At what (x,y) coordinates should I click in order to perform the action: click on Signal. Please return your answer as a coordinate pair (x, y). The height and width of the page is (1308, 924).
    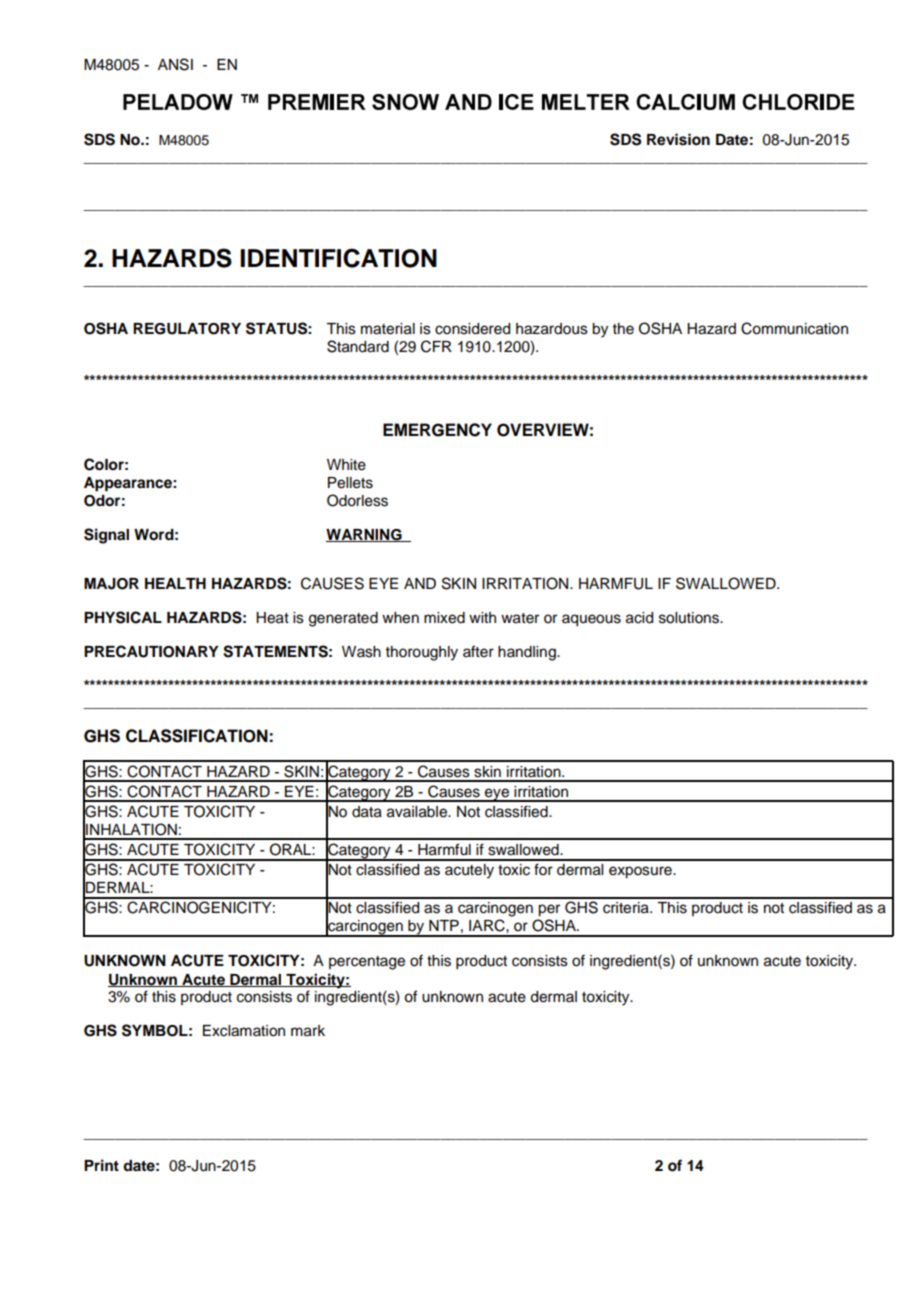
    Looking at the image, I should click on (106, 536).
